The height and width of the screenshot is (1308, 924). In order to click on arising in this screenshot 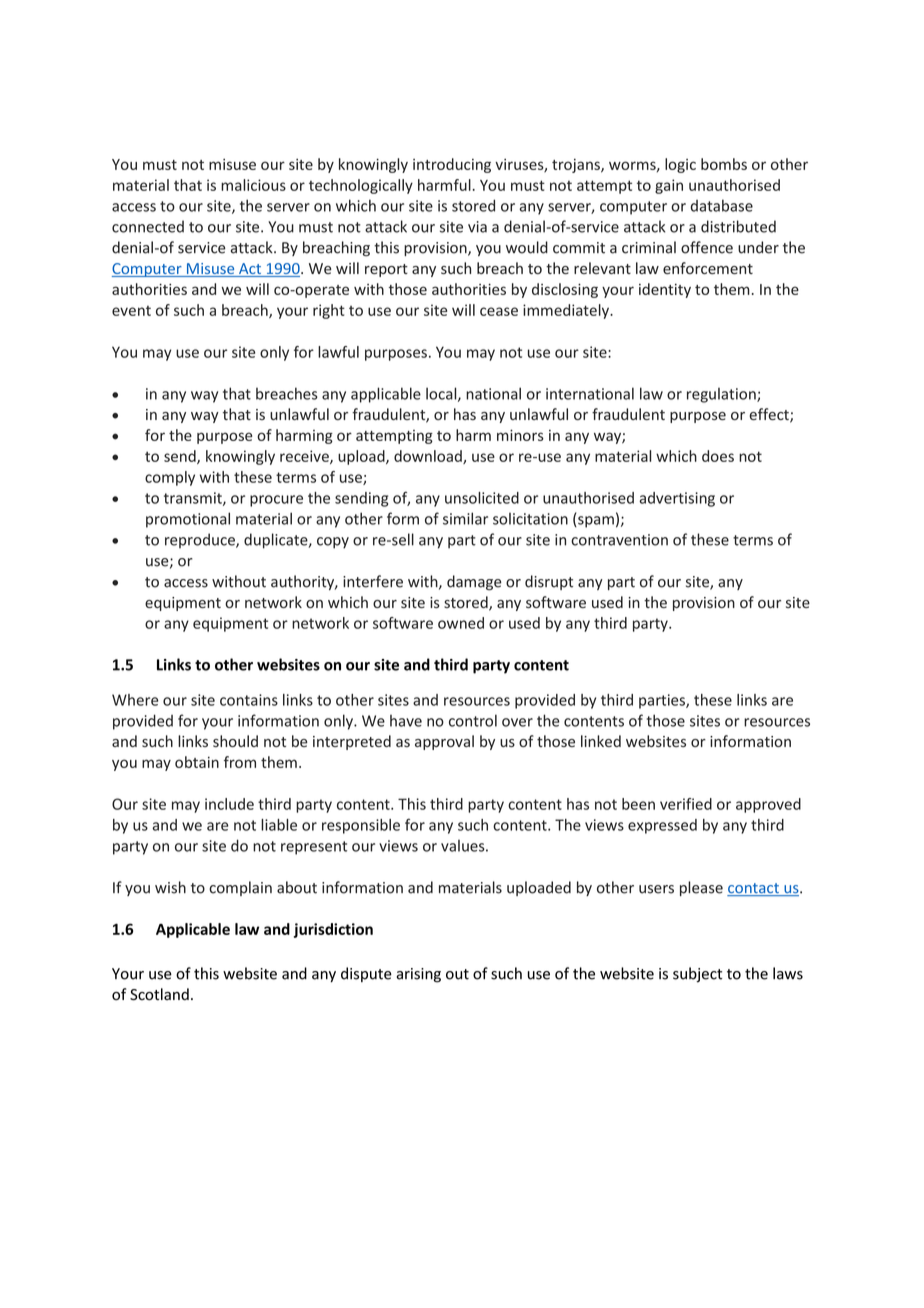, I will do `click(418, 975)`.
